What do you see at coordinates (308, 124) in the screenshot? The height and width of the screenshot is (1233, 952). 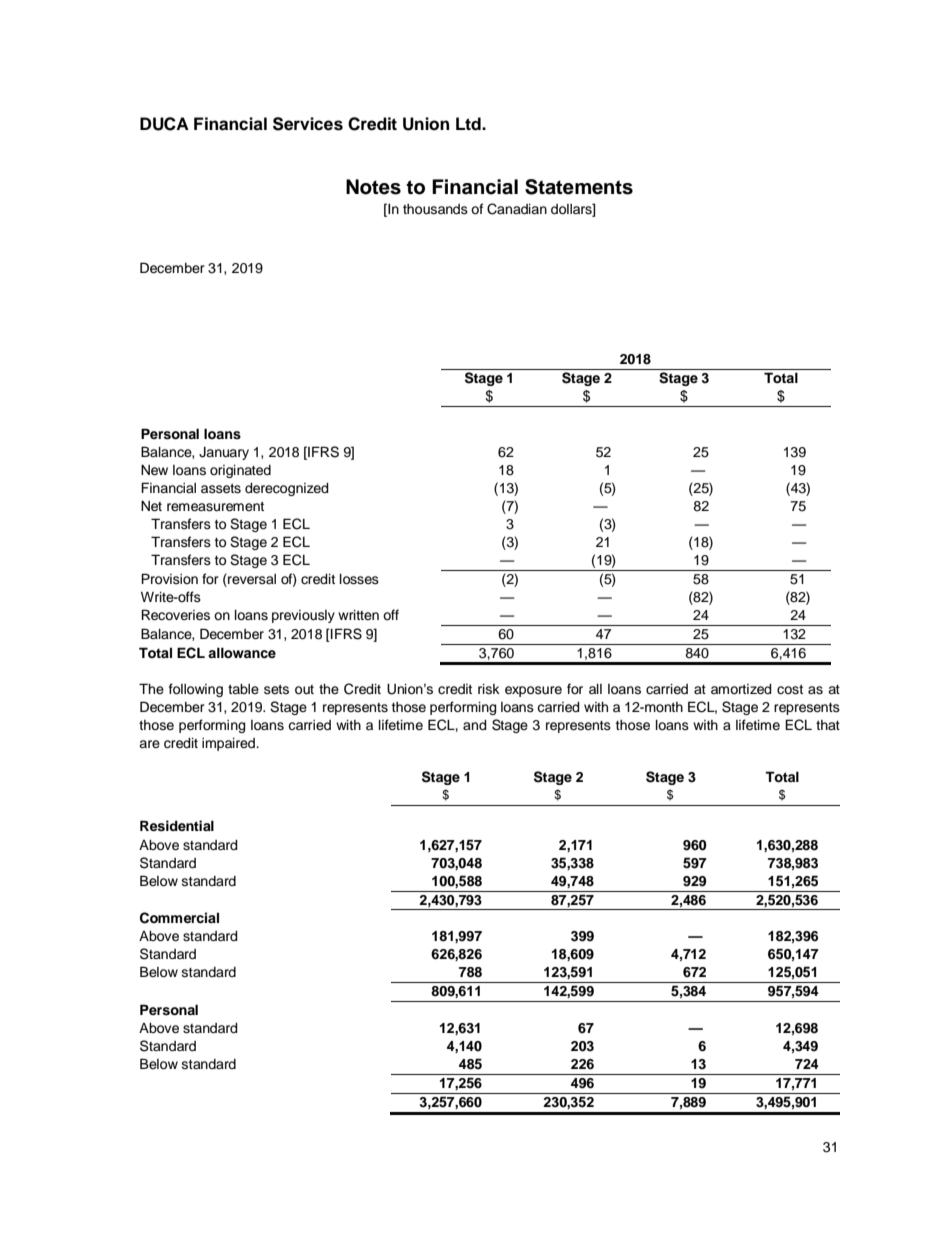 I see `Services` at bounding box center [308, 124].
